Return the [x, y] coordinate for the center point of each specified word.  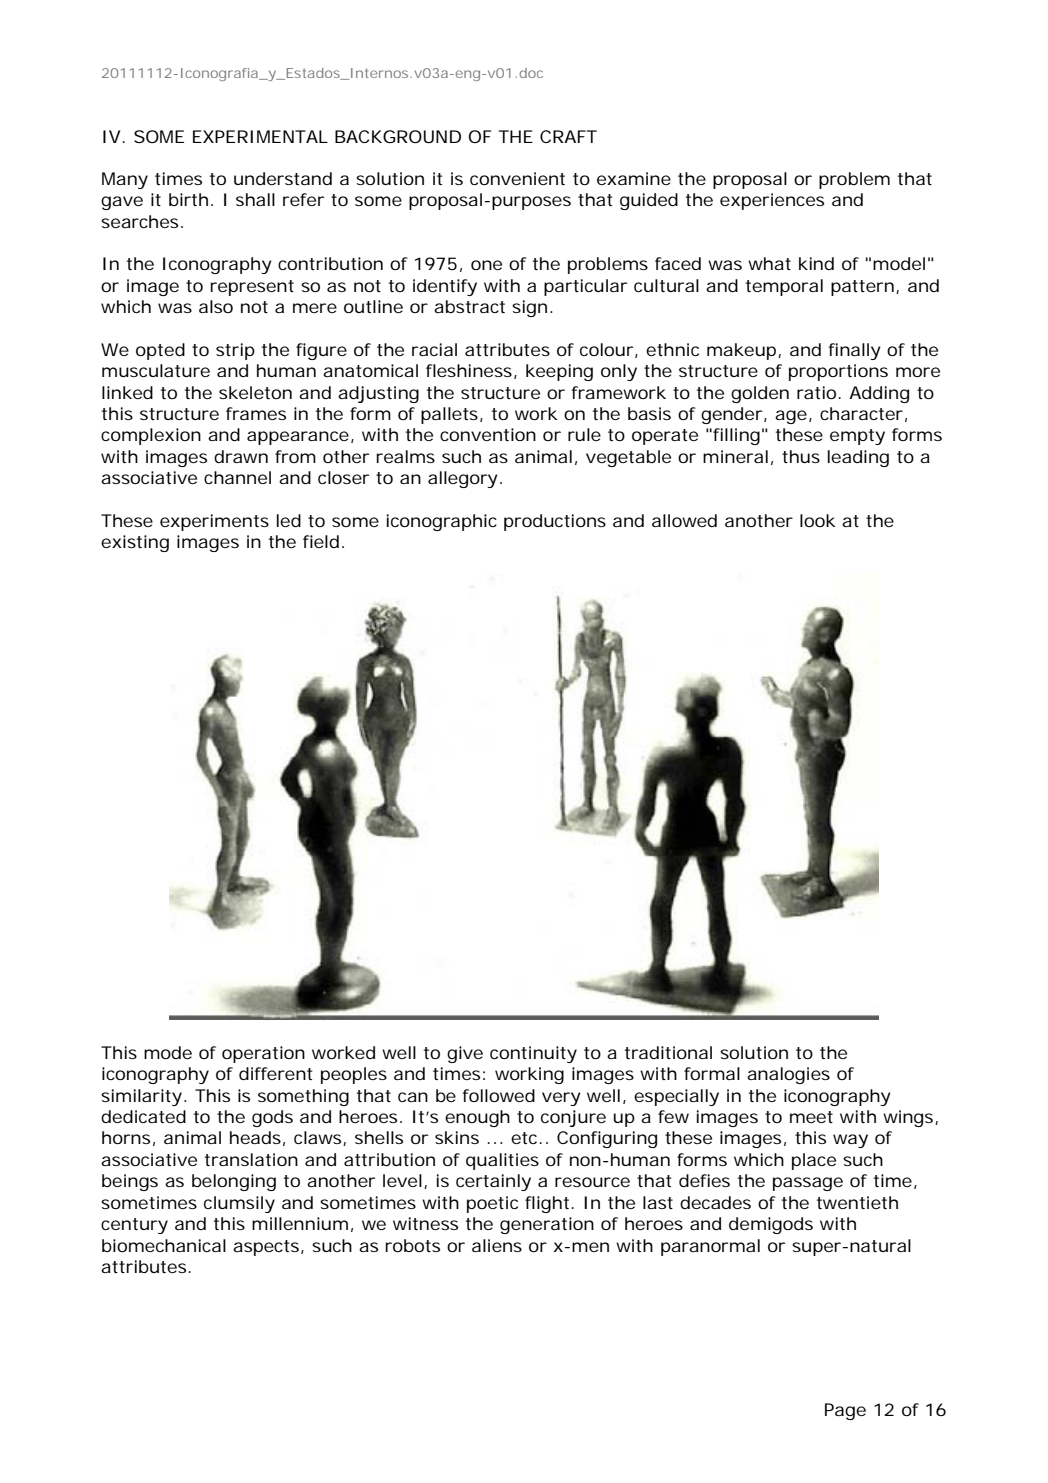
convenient [517, 178]
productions [555, 522]
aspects [266, 1248]
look [818, 520]
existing [135, 543]
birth [188, 199]
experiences [772, 201]
